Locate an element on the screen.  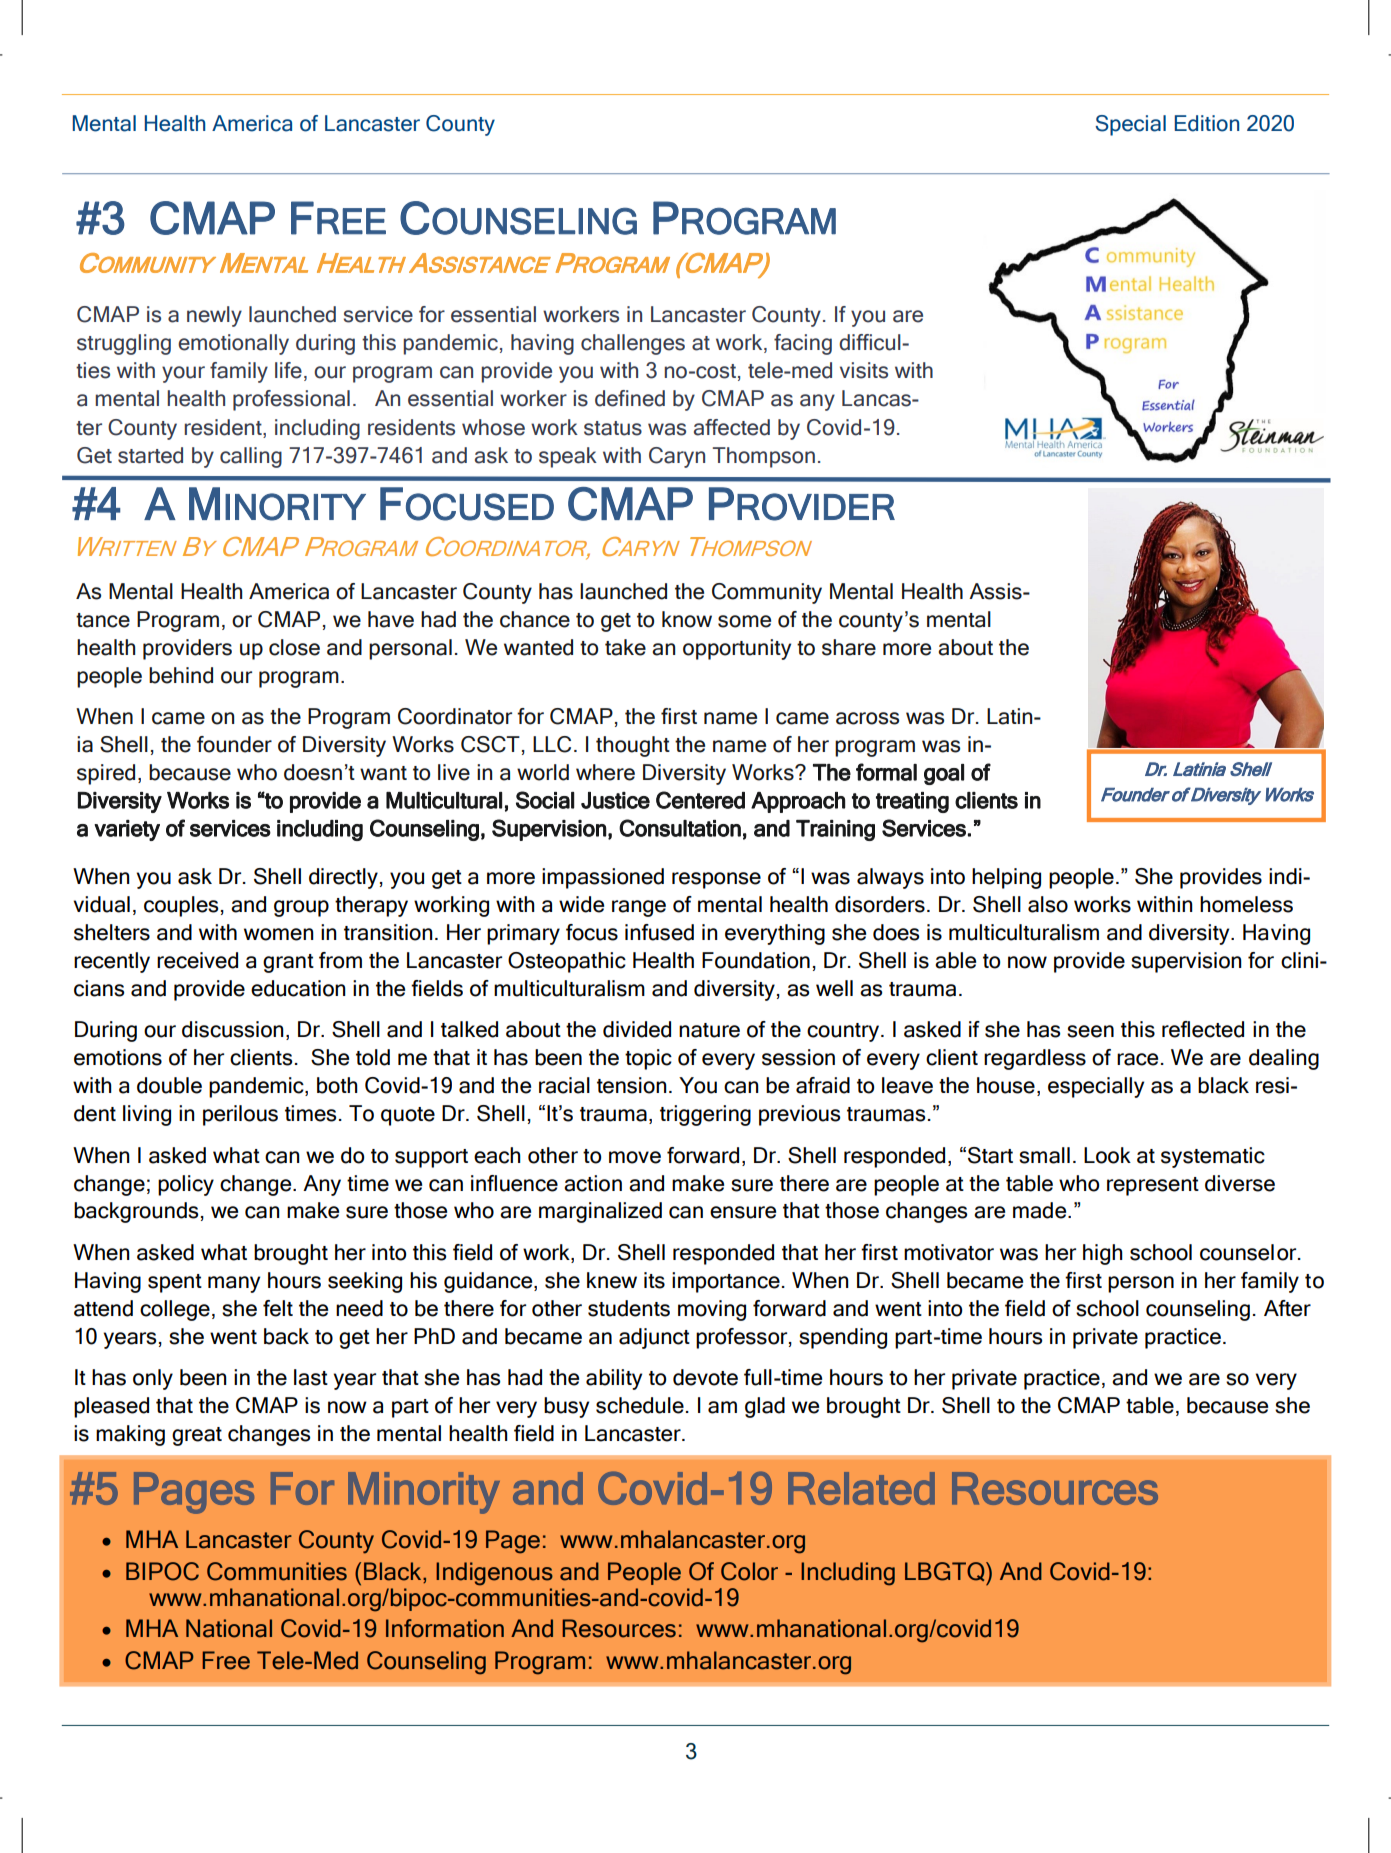
group is located at coordinates (301, 908).
